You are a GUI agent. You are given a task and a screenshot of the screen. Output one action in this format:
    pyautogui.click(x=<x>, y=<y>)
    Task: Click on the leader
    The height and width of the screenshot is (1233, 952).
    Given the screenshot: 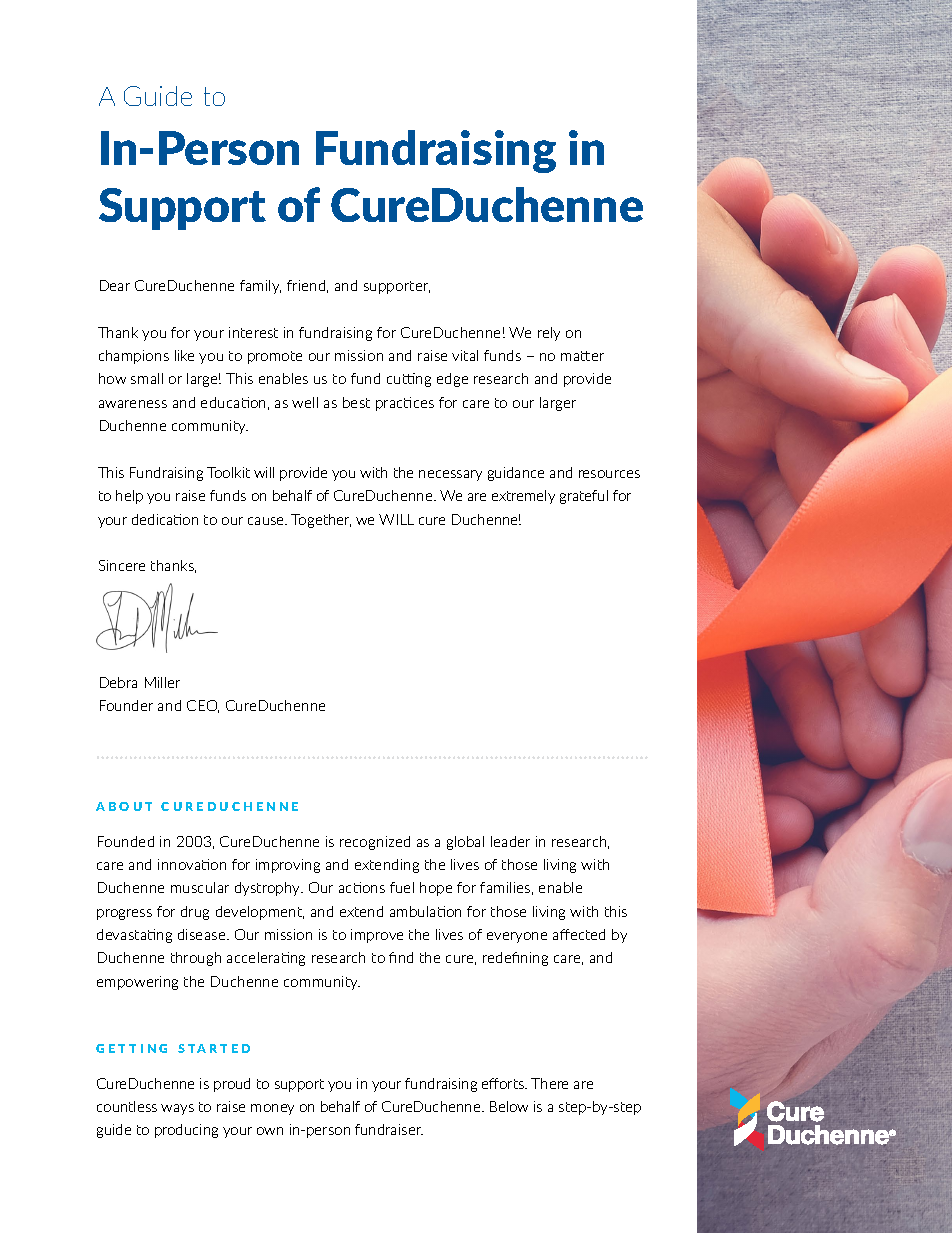 What is the action you would take?
    pyautogui.click(x=510, y=841)
